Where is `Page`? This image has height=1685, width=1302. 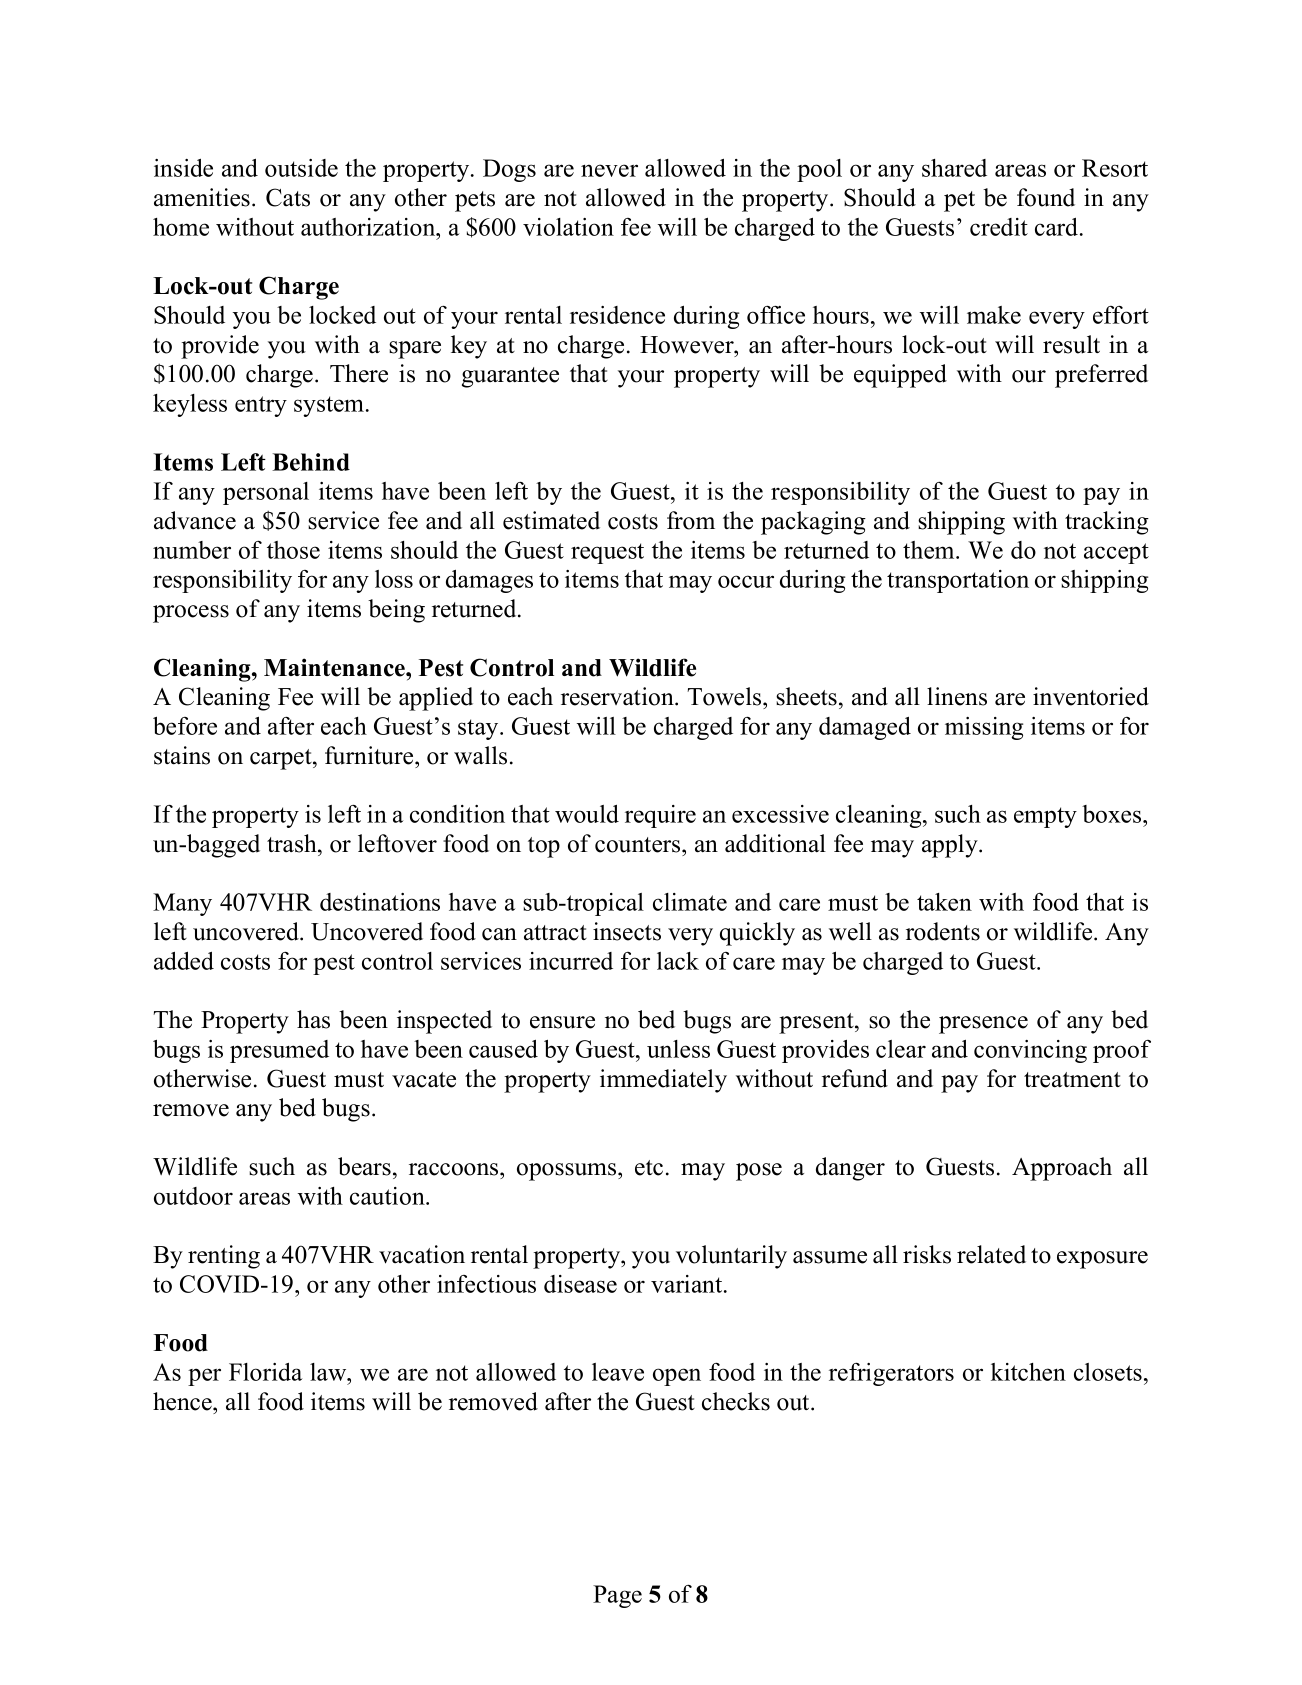 Page is located at coordinates (617, 1596).
